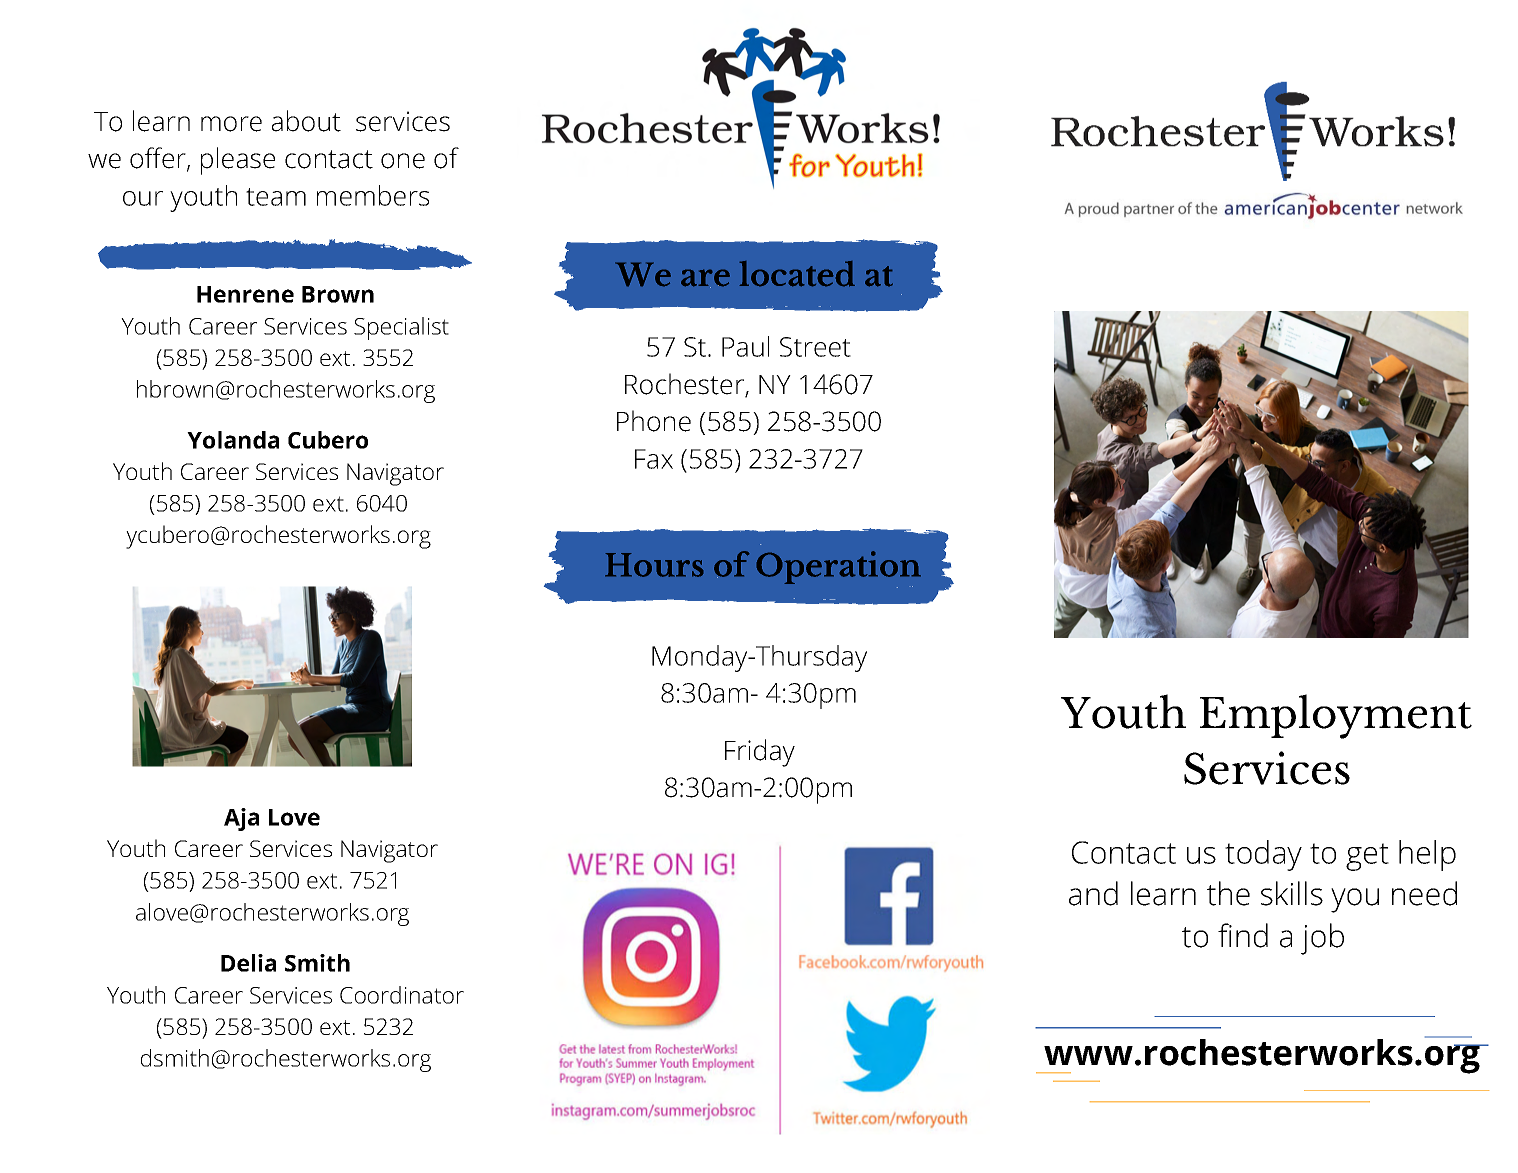  What do you see at coordinates (745, 346) in the page?
I see `Paul` at bounding box center [745, 346].
